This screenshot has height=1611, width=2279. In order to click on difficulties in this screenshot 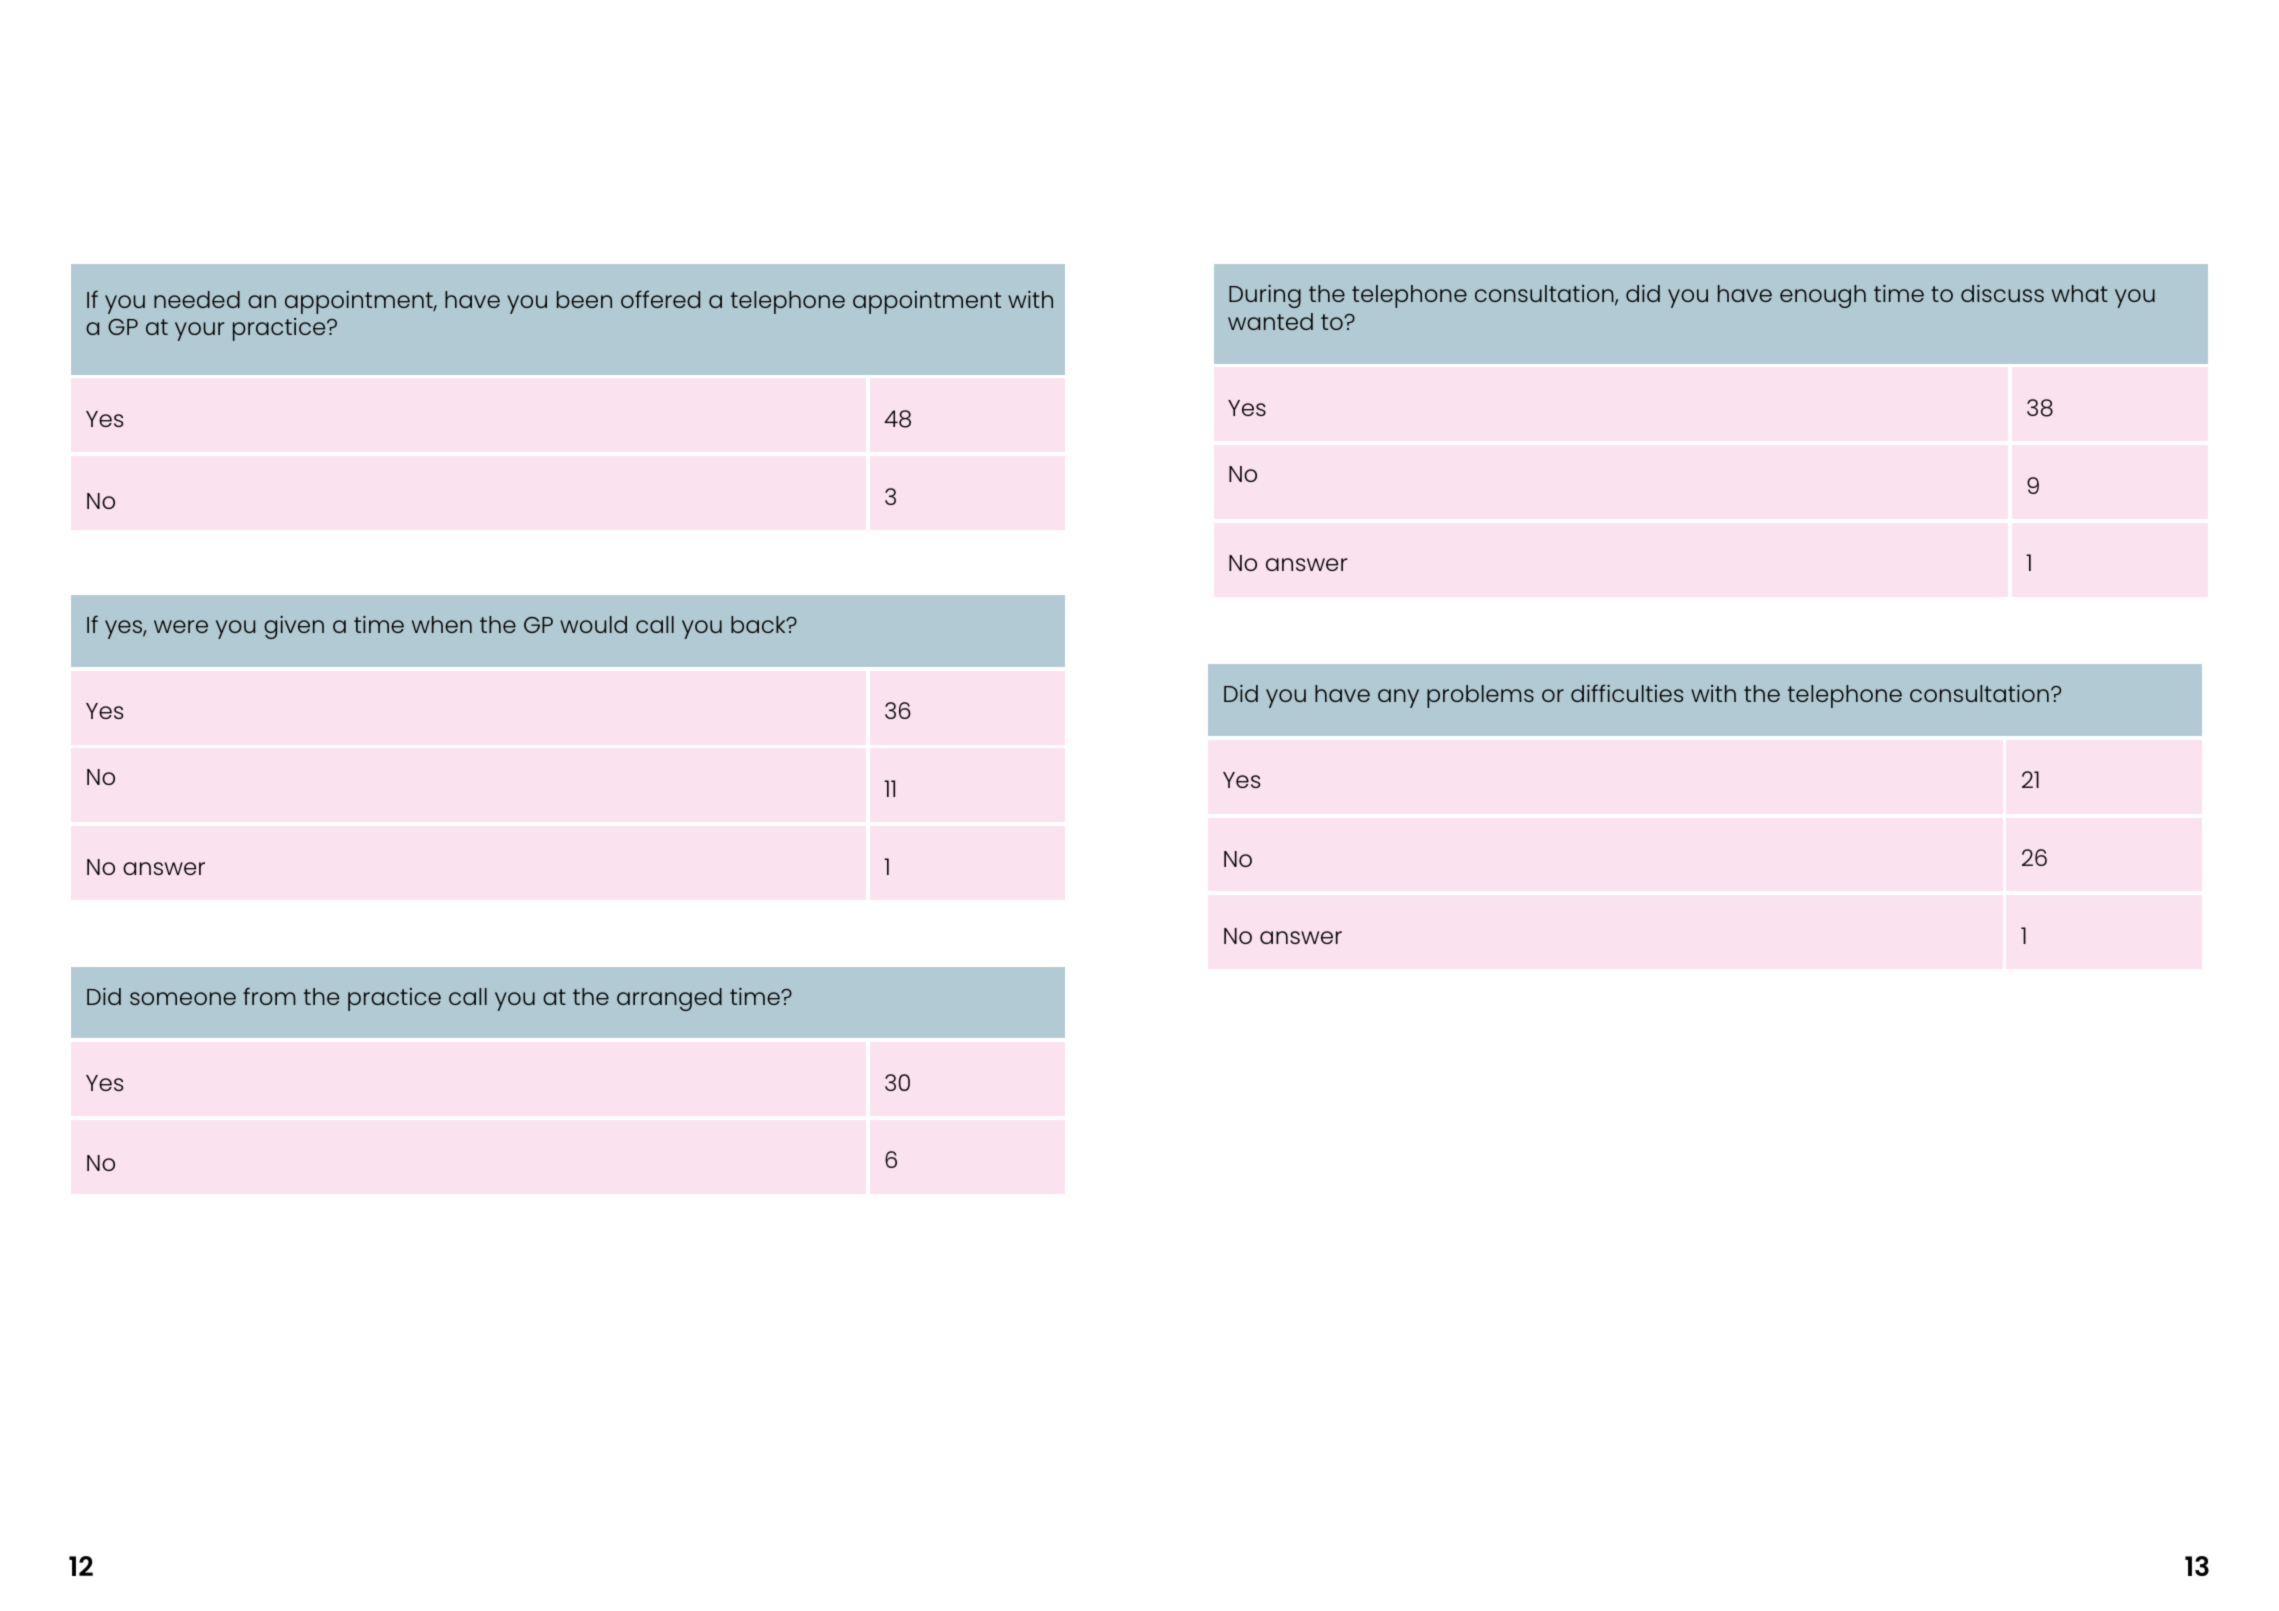, I will do `click(1627, 693)`.
